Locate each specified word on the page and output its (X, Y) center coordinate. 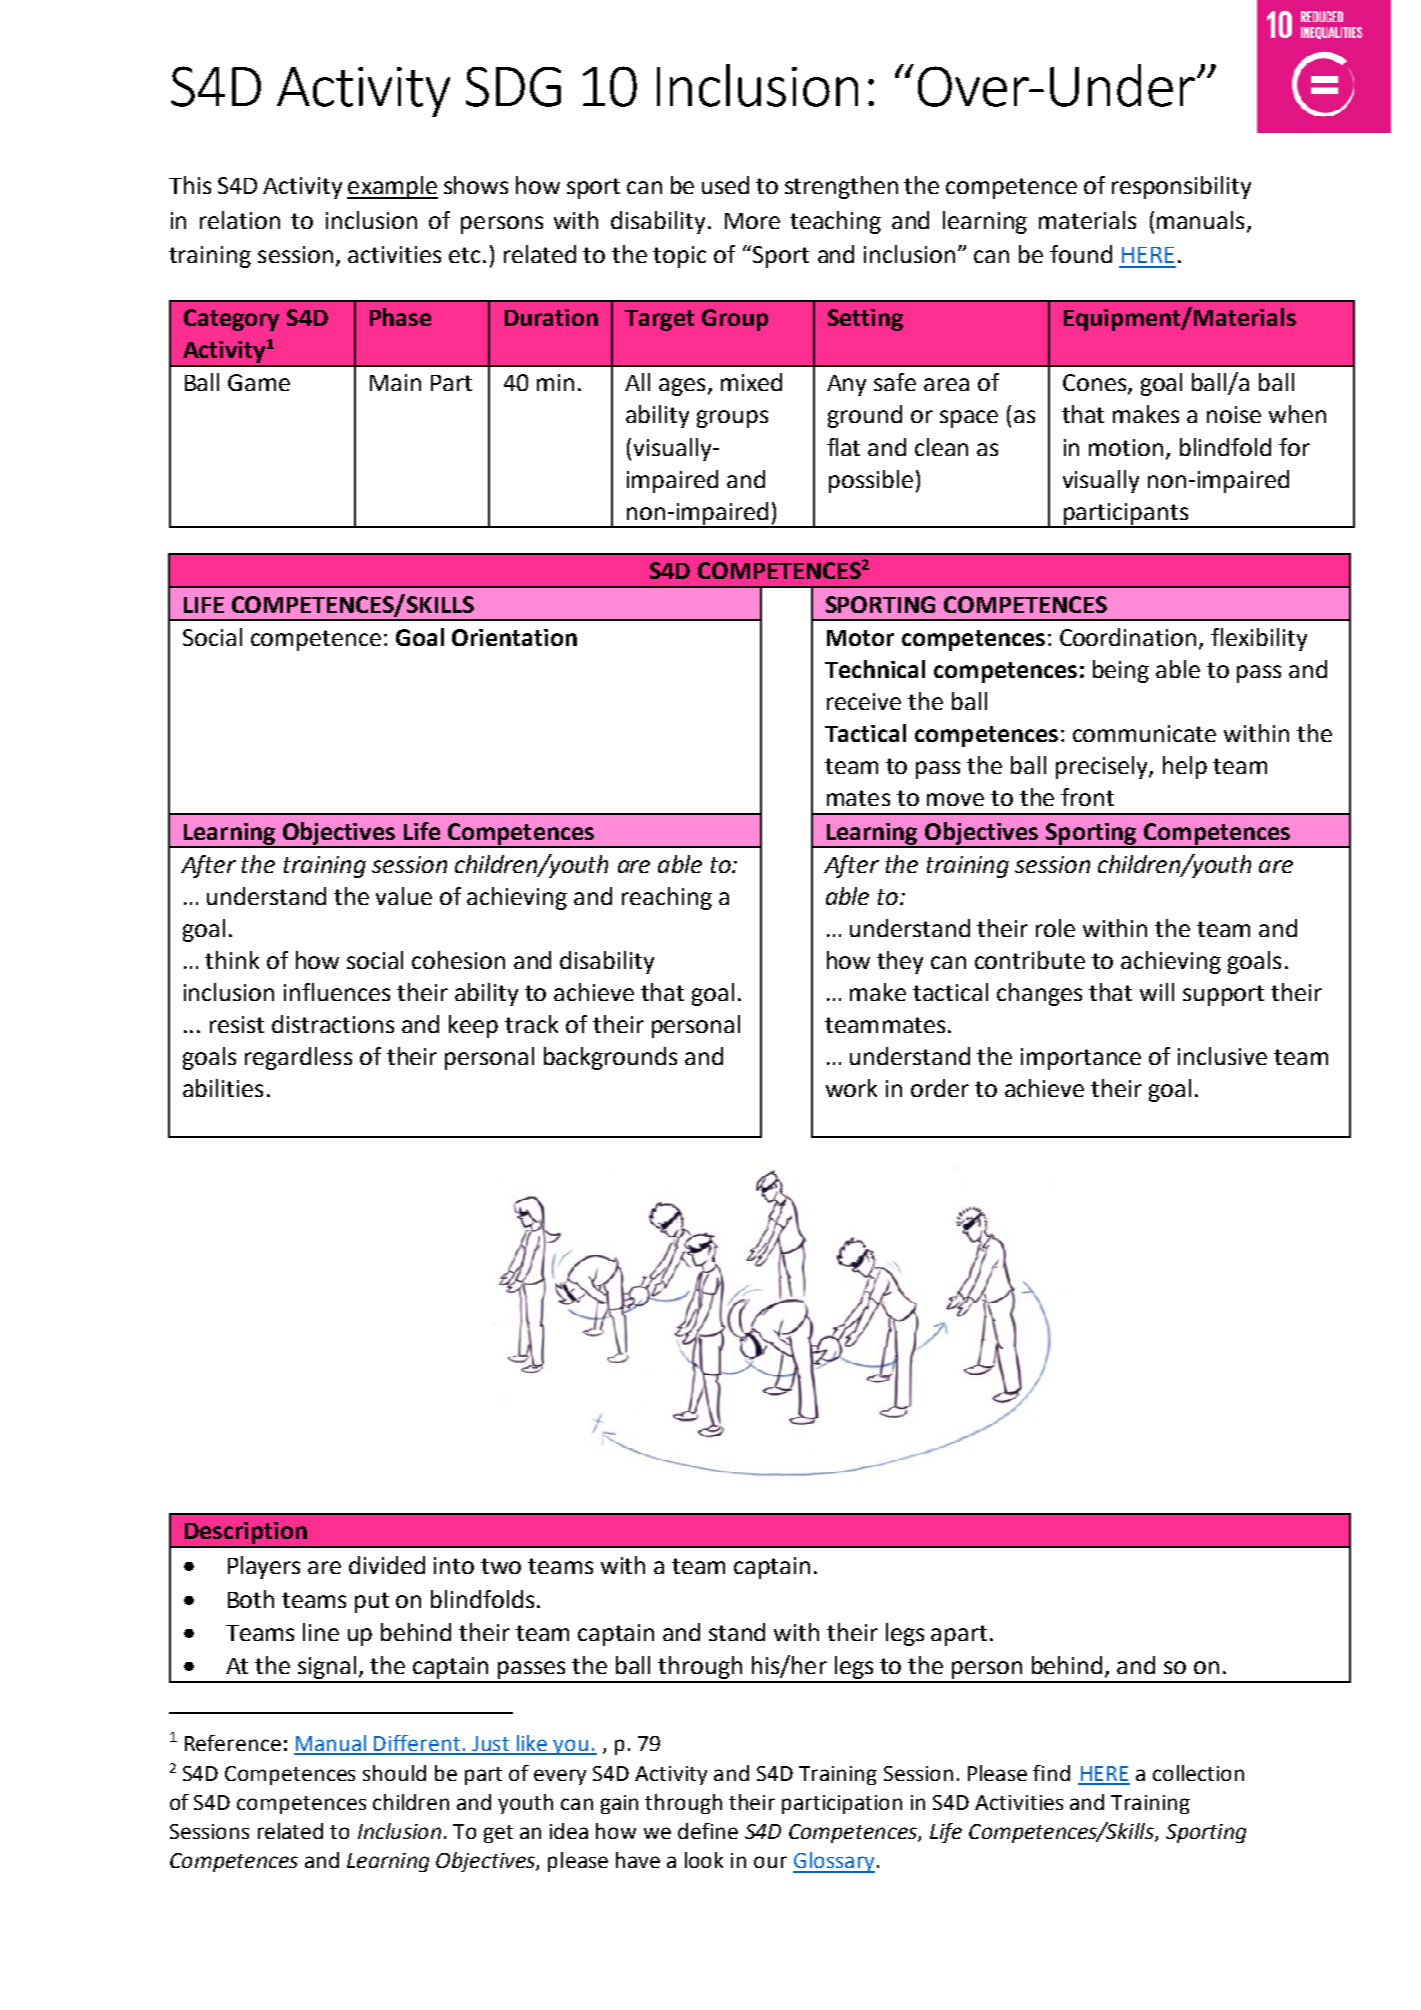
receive (864, 701)
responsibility (1181, 187)
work (851, 1088)
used (725, 185)
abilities (223, 1088)
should (394, 1773)
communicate (1144, 733)
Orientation (514, 637)
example (392, 187)
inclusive (1222, 1056)
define (708, 1831)
